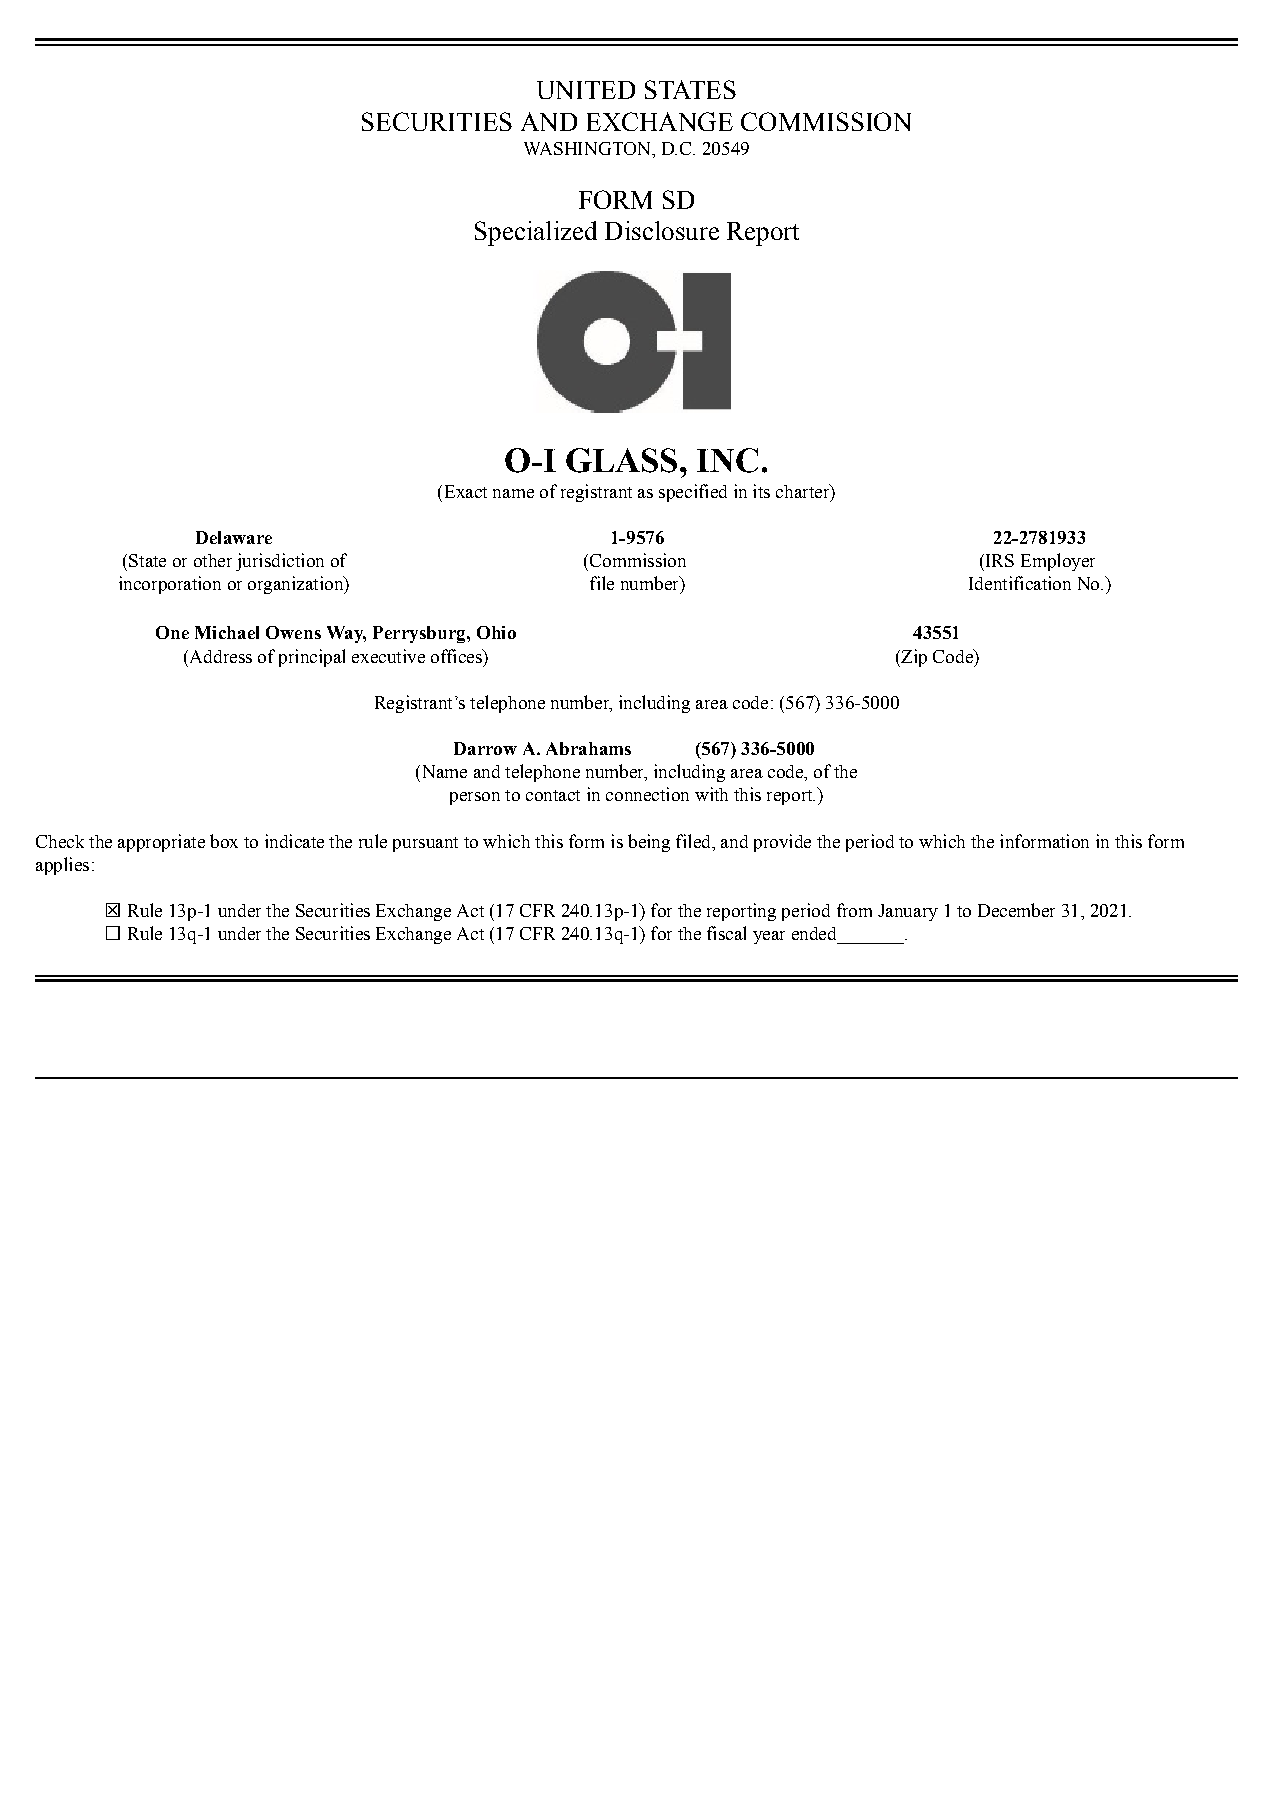 The image size is (1274, 1803). What do you see at coordinates (662, 230) in the screenshot?
I see `Disclosure` at bounding box center [662, 230].
